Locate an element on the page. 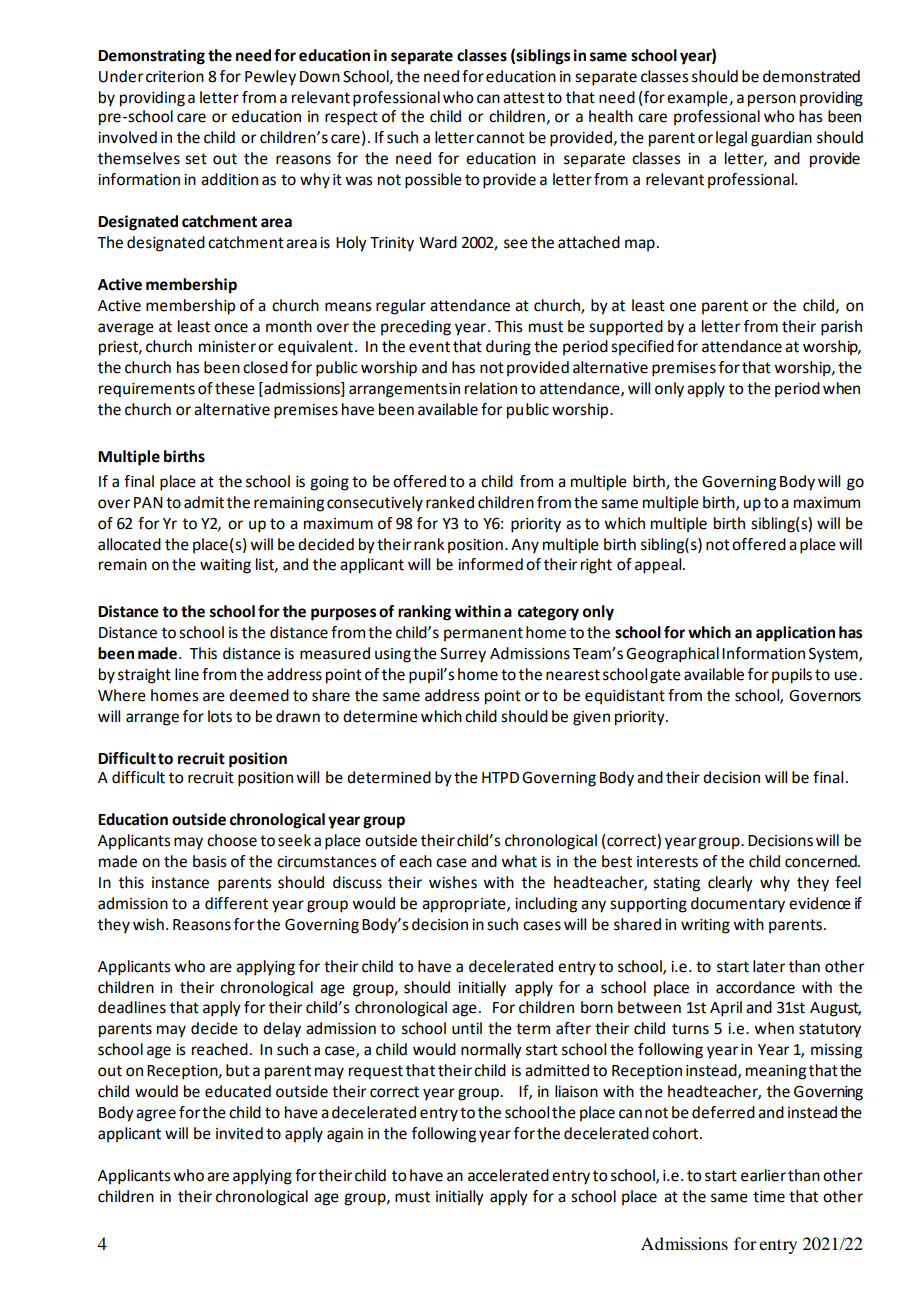  parish is located at coordinates (841, 328).
